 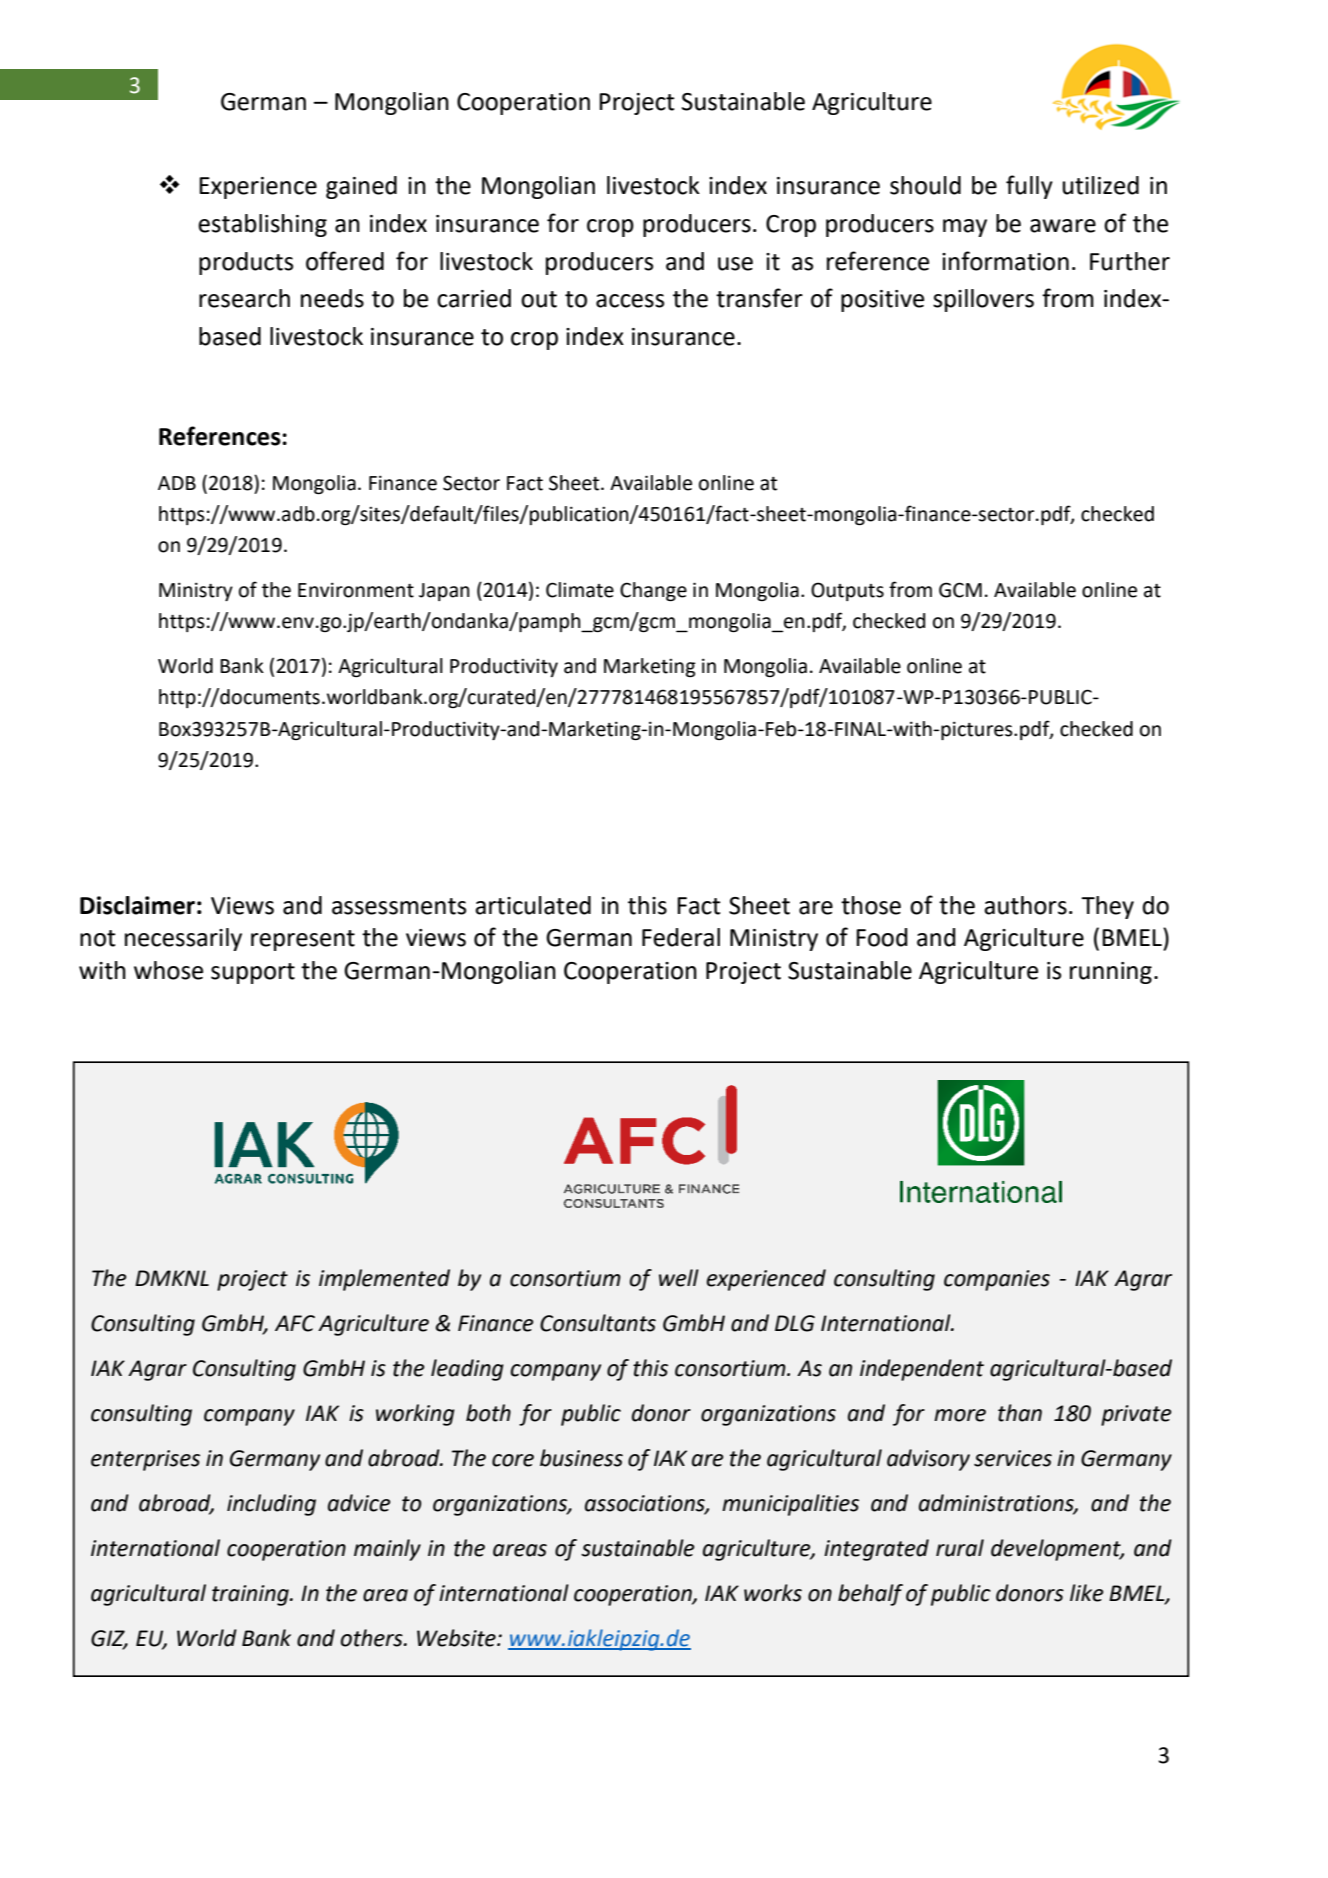 I want to click on like, so click(x=1086, y=1593).
